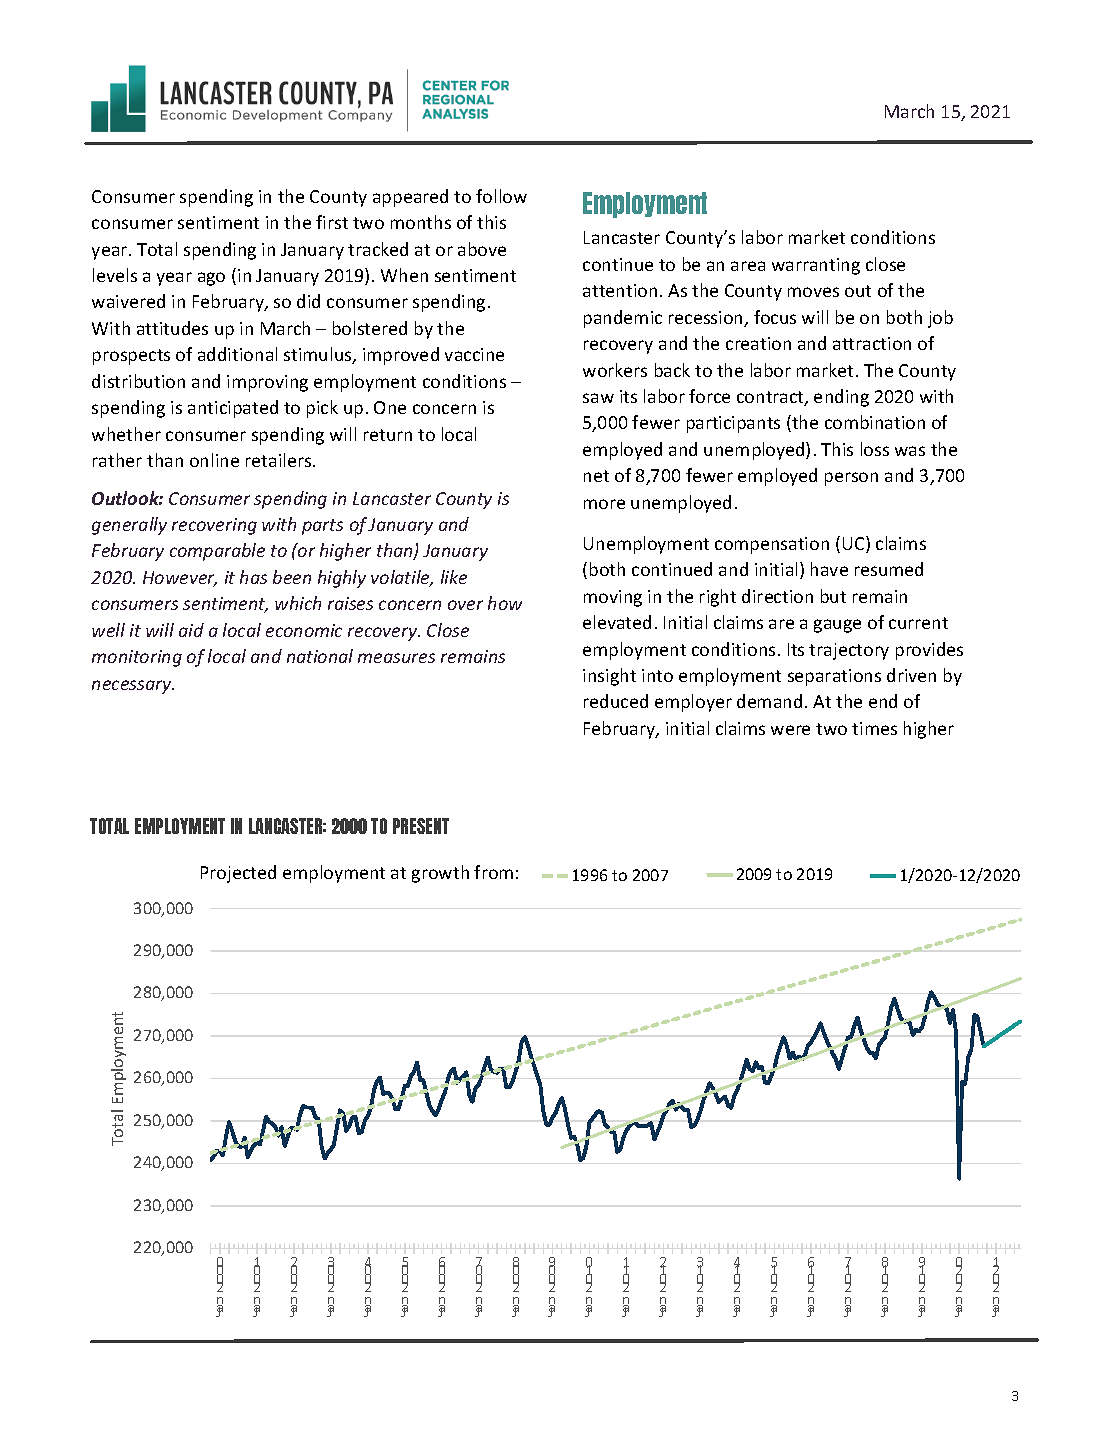  I want to click on Projected, so click(238, 874).
